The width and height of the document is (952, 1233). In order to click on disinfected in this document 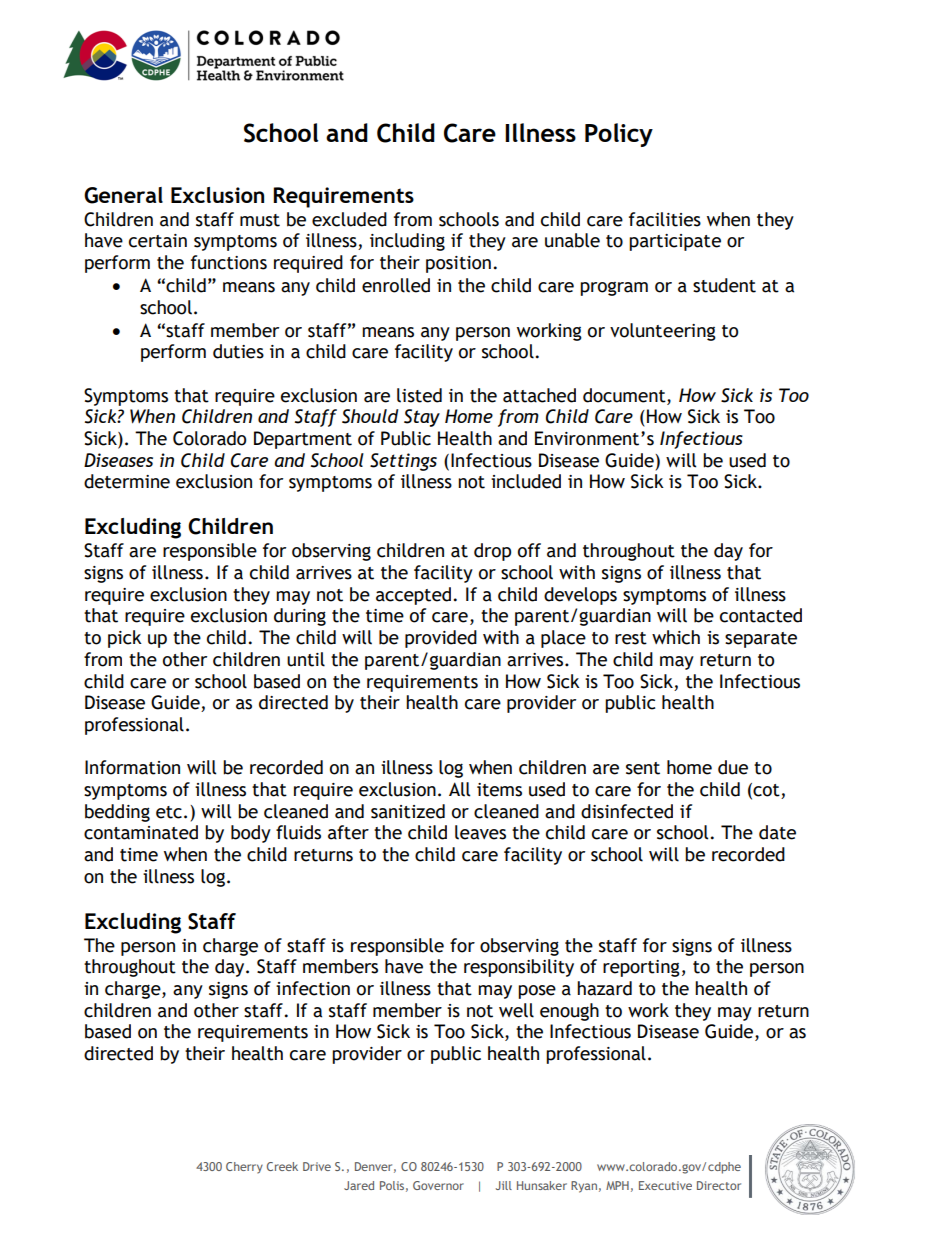, I will do `click(627, 811)`.
